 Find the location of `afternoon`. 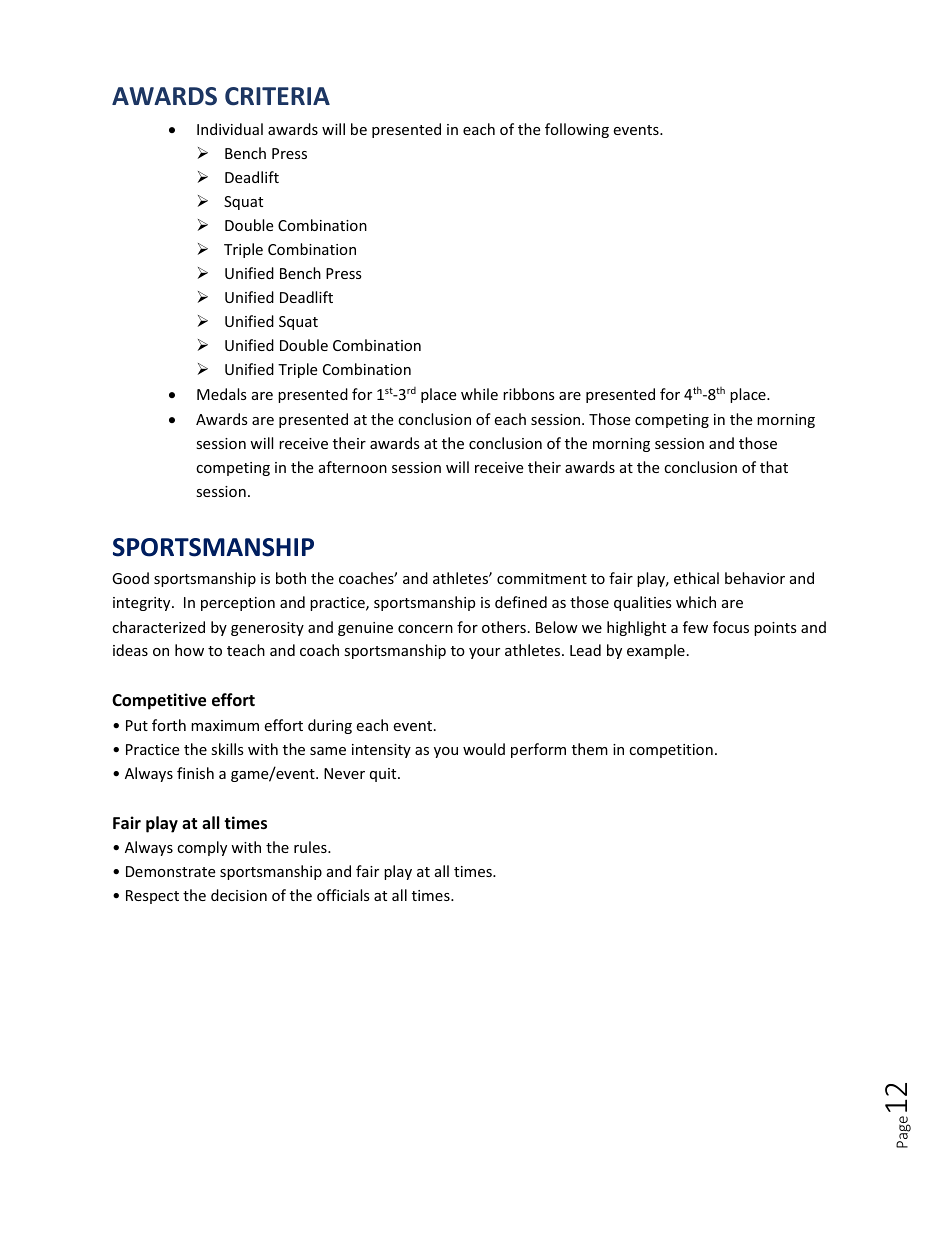

afternoon is located at coordinates (353, 467).
